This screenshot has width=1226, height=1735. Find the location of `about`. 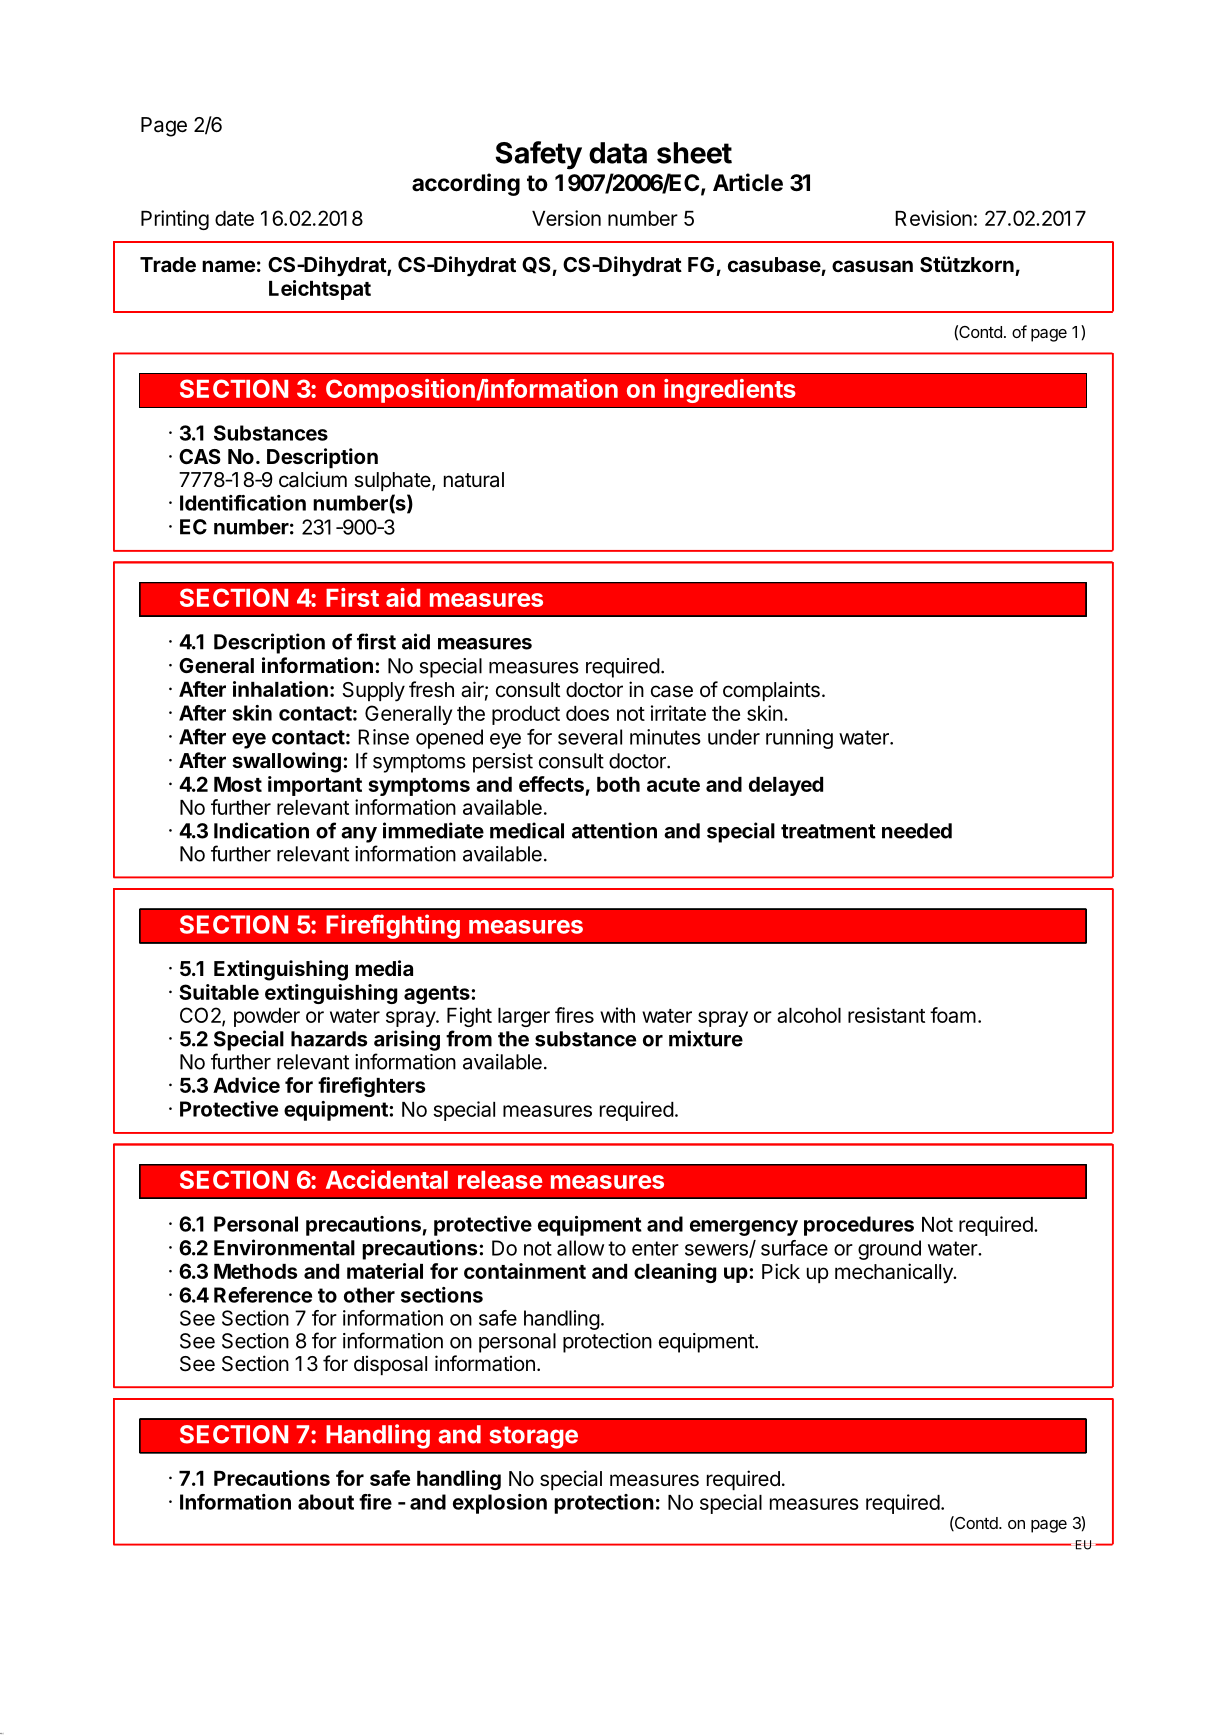

about is located at coordinates (326, 1502).
